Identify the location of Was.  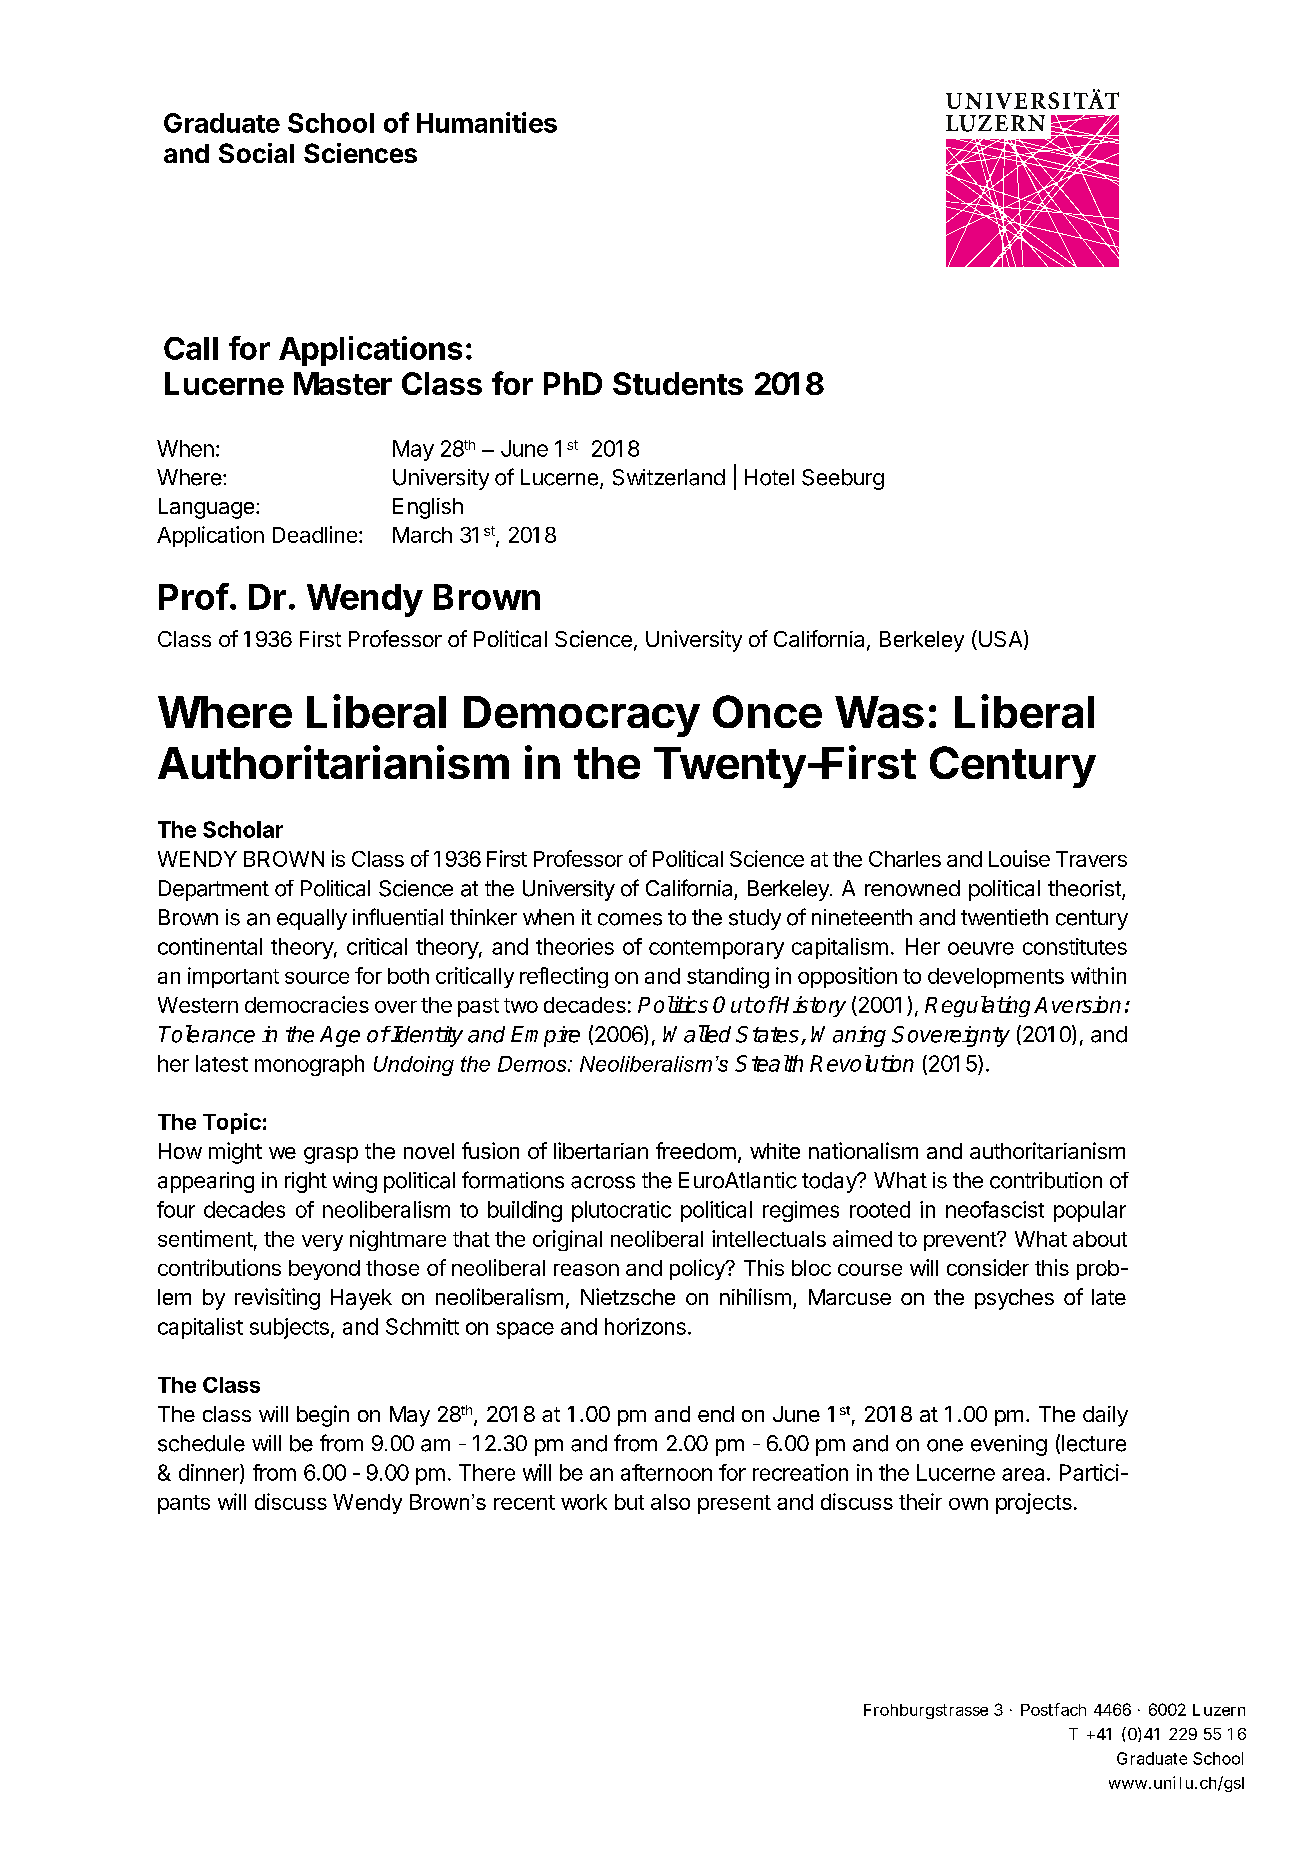
(879, 712).
